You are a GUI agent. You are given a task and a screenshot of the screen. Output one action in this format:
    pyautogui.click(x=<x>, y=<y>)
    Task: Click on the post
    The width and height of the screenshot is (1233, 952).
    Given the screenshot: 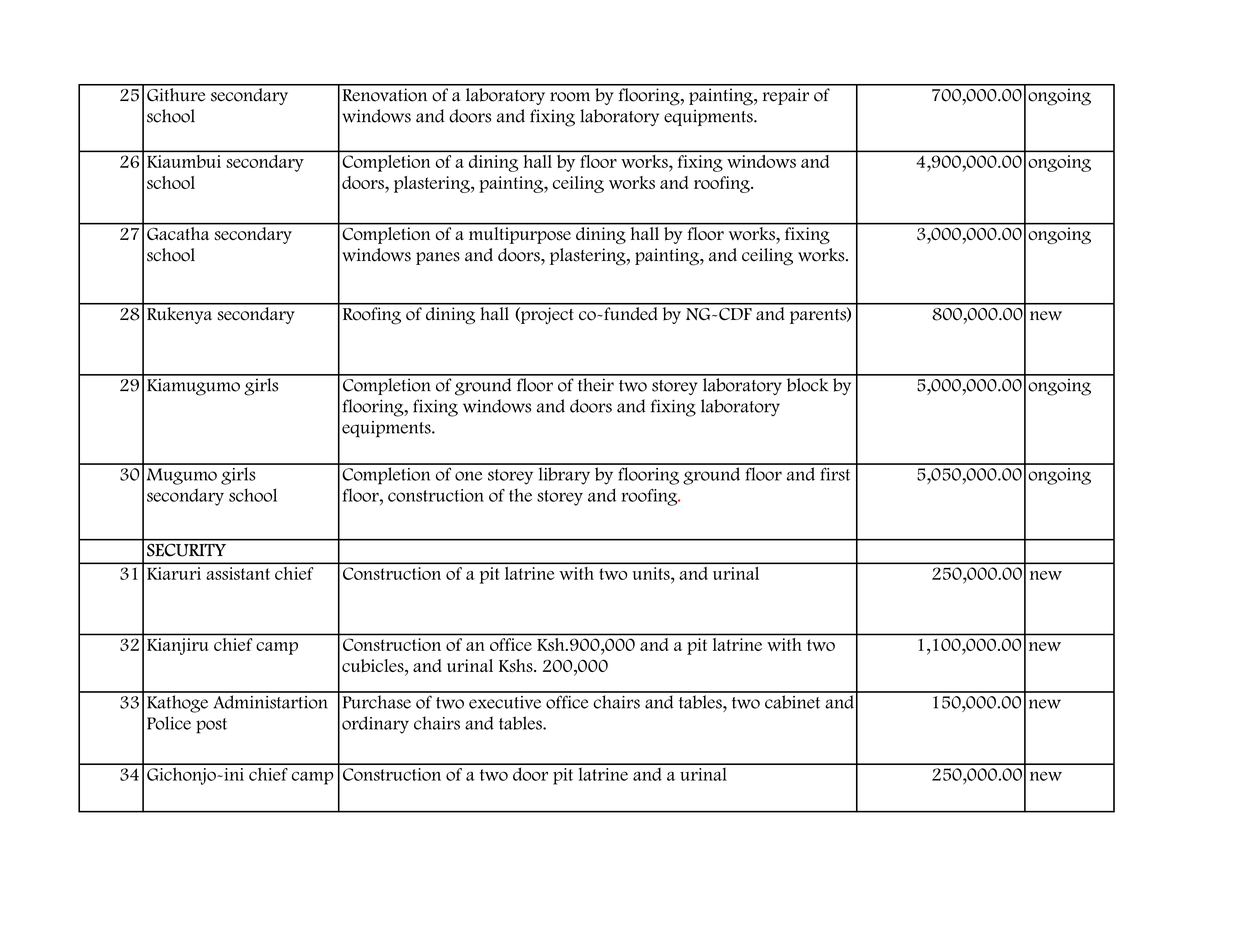 What is the action you would take?
    pyautogui.click(x=211, y=726)
